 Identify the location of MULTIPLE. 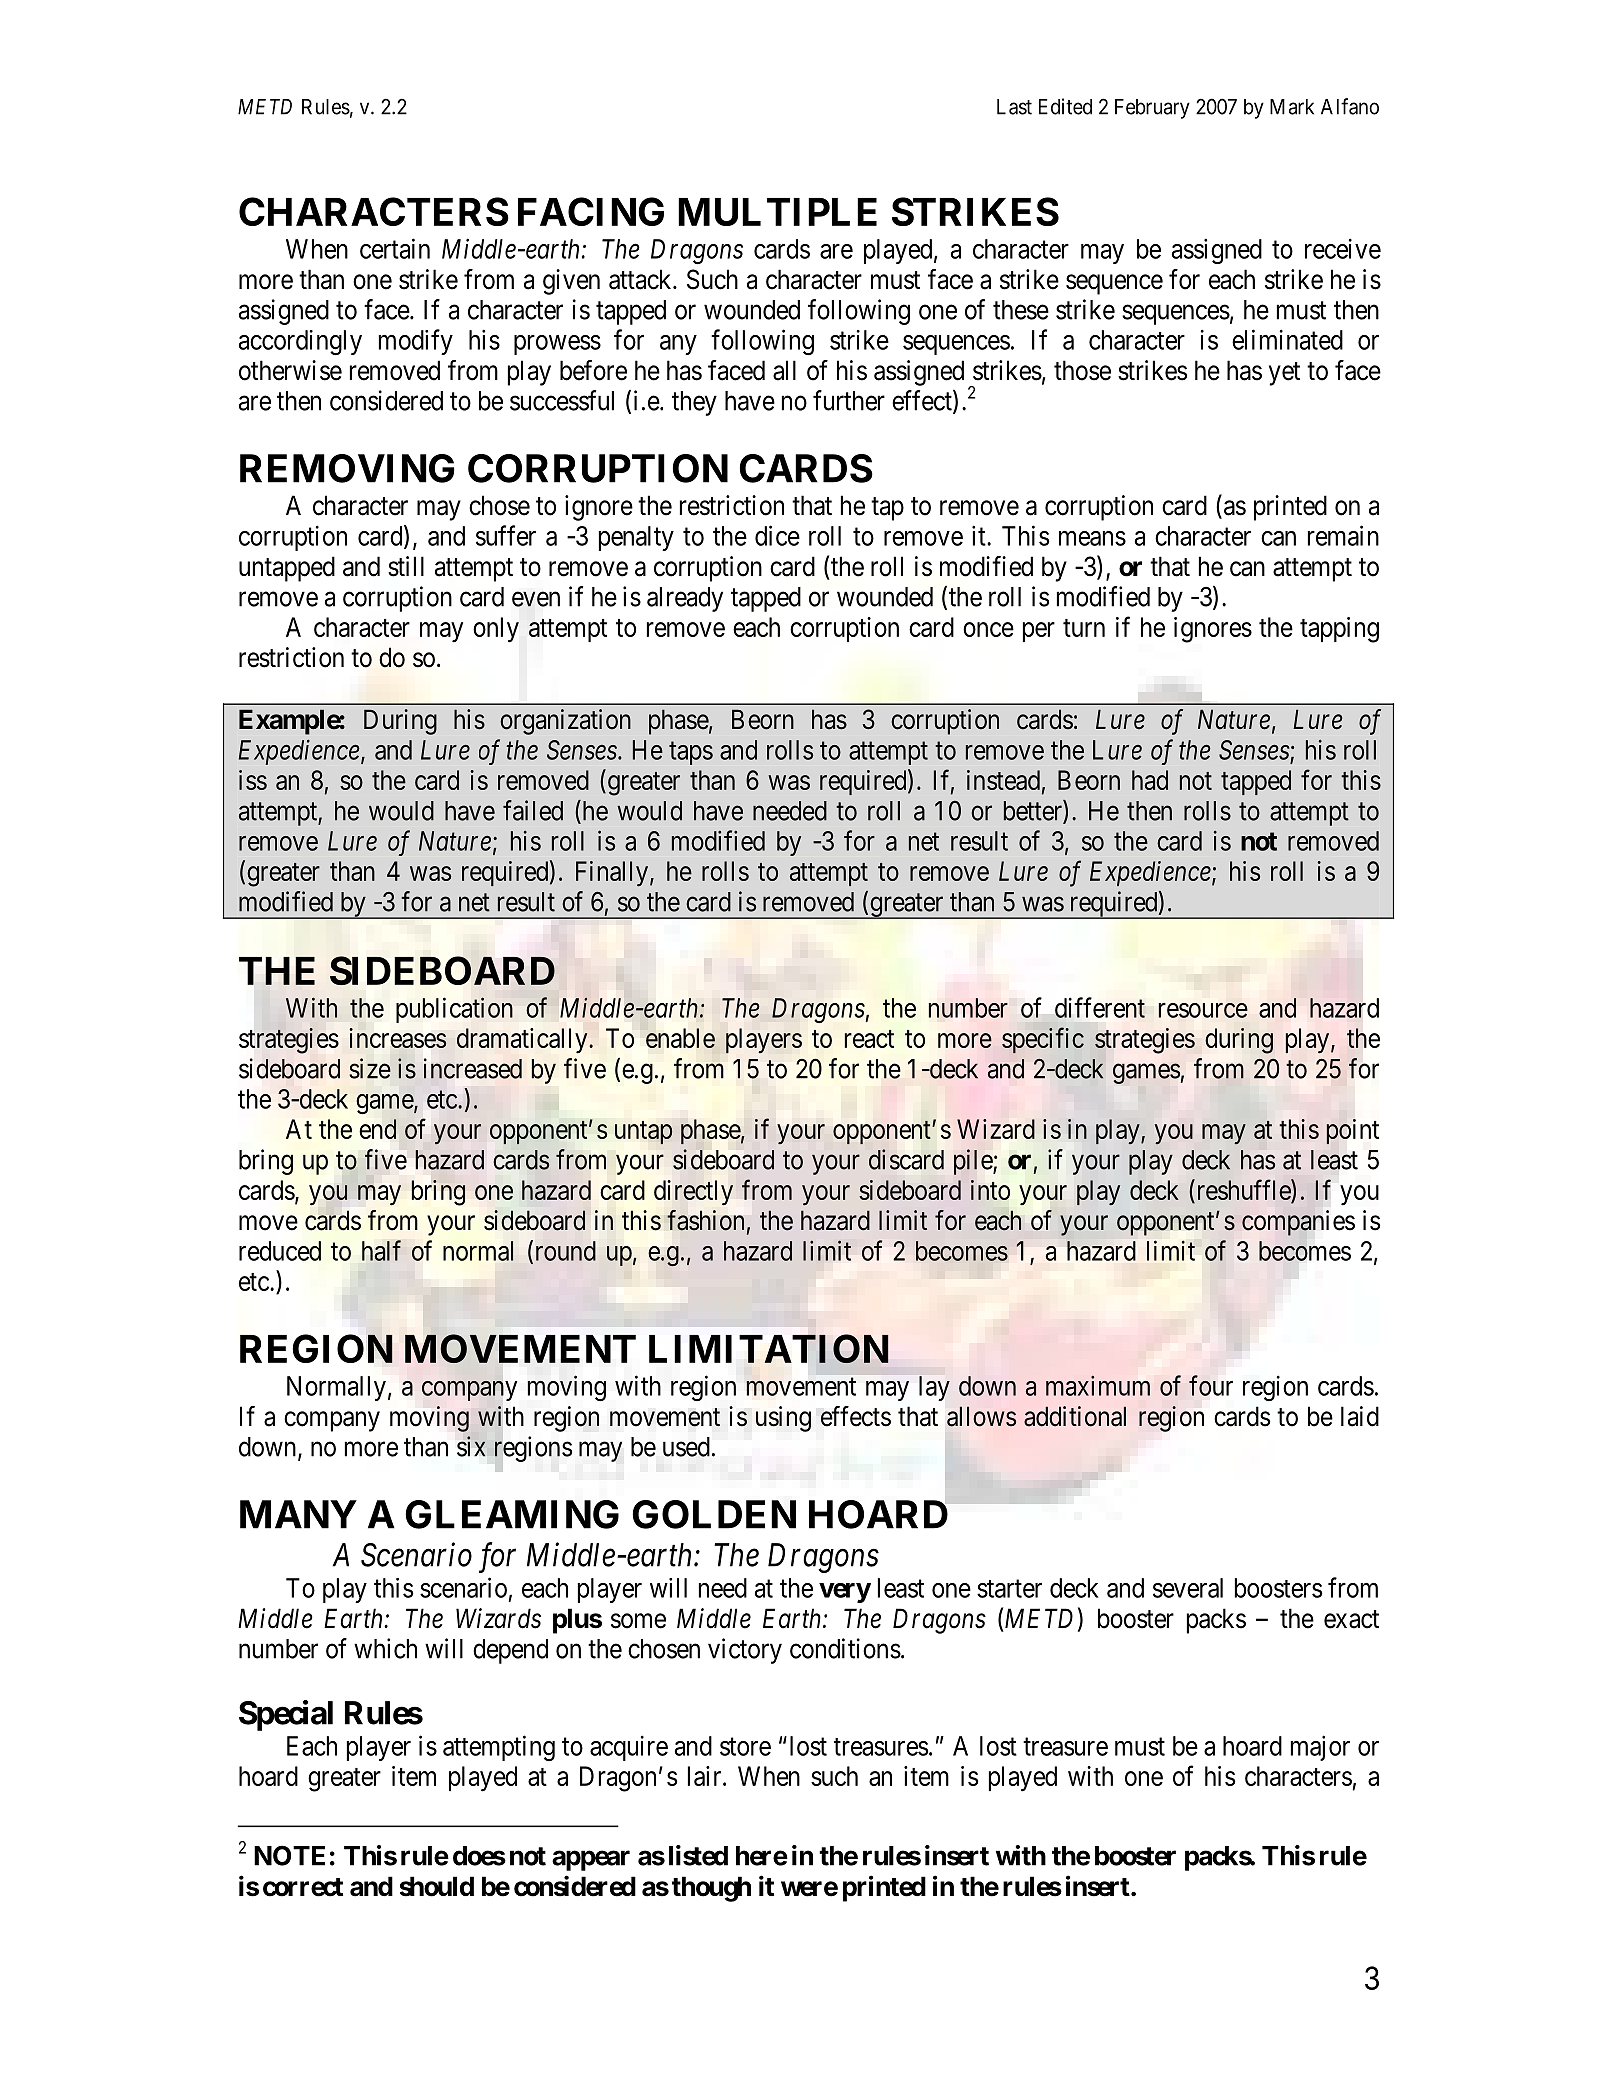
(777, 212).
